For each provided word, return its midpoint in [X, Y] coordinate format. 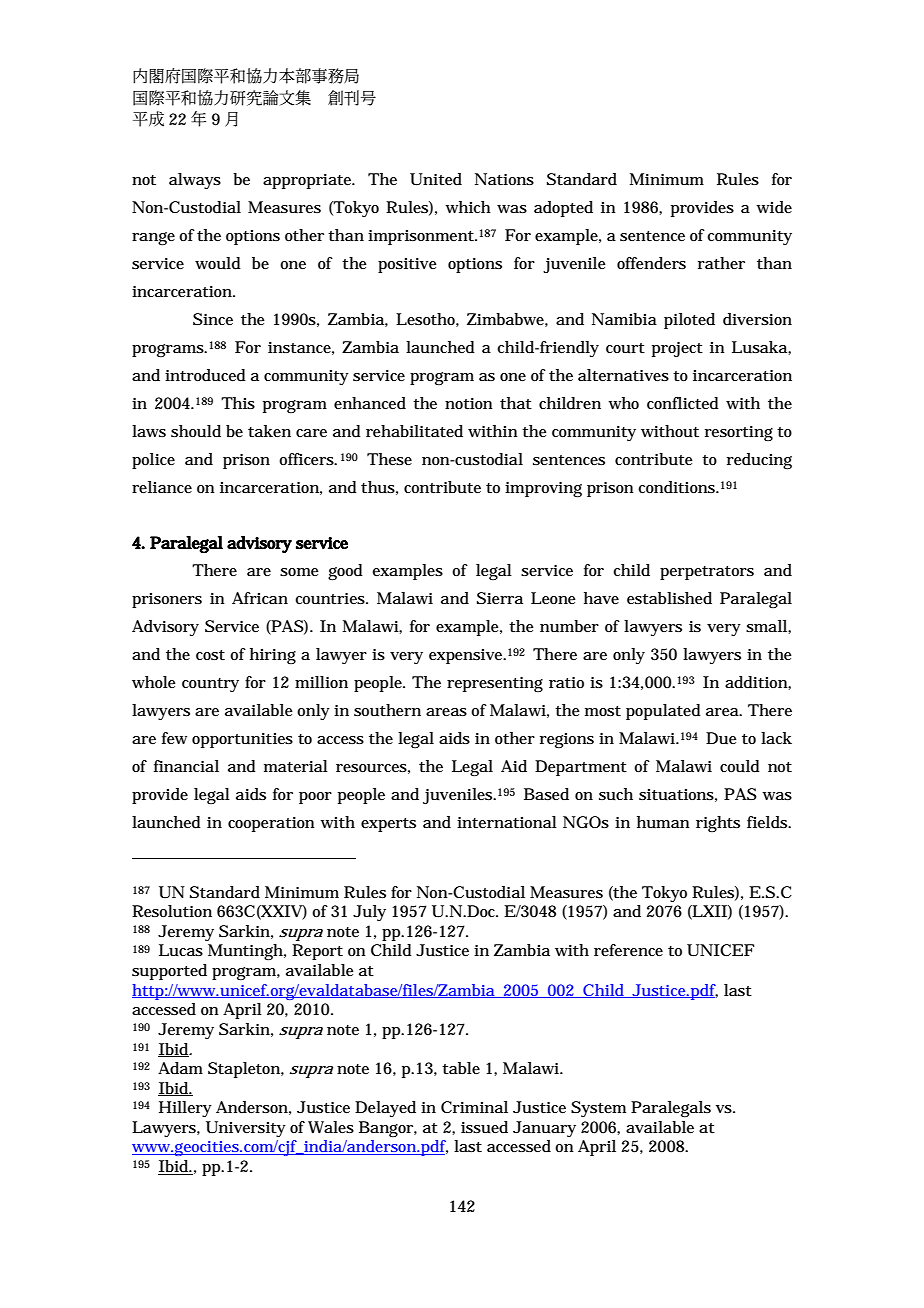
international [507, 822]
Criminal [474, 1107]
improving [543, 490]
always [195, 181]
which [468, 207]
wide [774, 207]
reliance [162, 487]
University [246, 1129]
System [598, 1109]
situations [676, 795]
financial [186, 766]
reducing [759, 461]
